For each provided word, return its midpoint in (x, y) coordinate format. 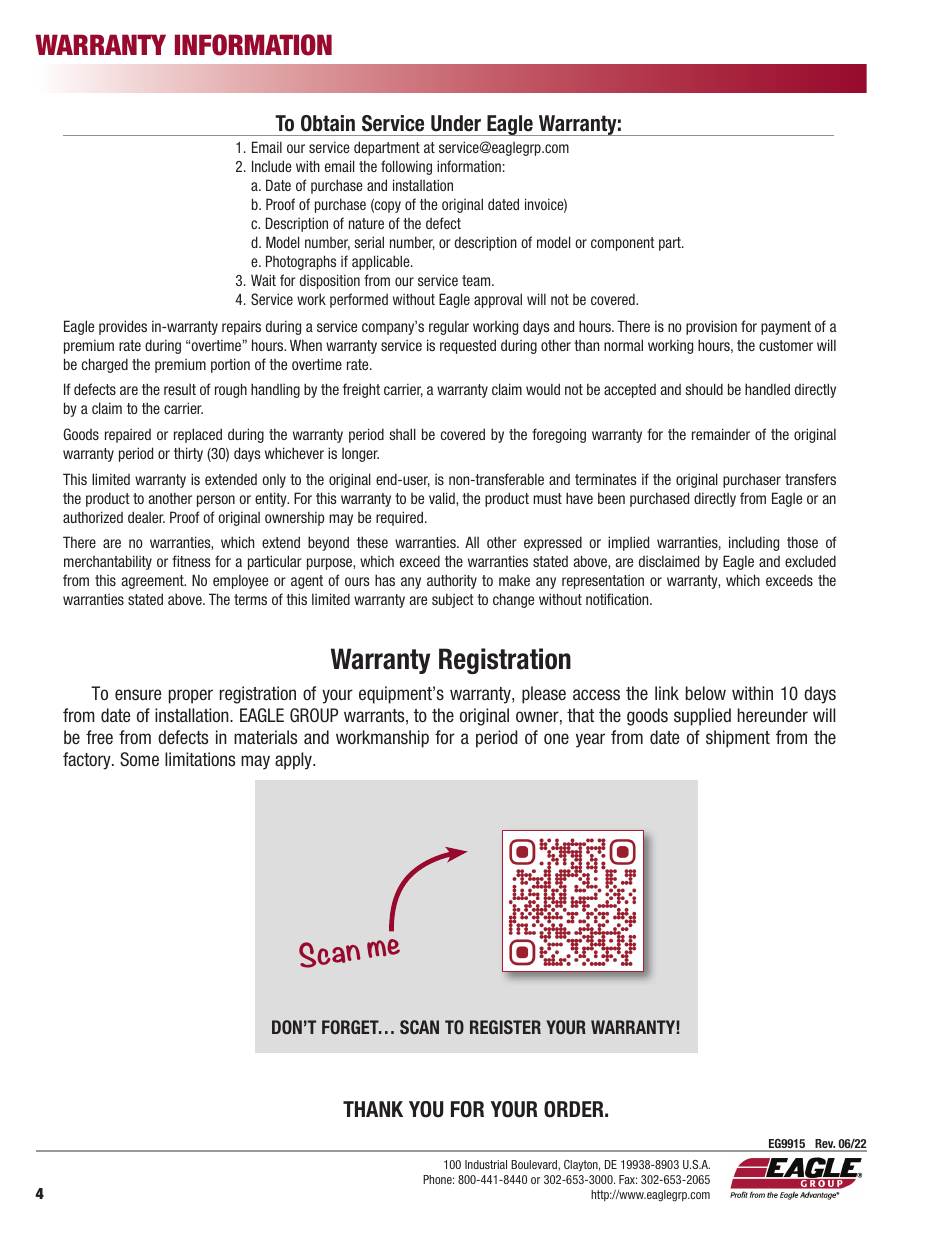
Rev (824, 1145)
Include (272, 166)
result (180, 389)
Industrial (486, 1164)
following (406, 167)
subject (453, 600)
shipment (738, 739)
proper (191, 696)
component (622, 244)
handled (767, 389)
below (706, 693)
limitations (200, 759)
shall (402, 434)
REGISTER (505, 1027)
